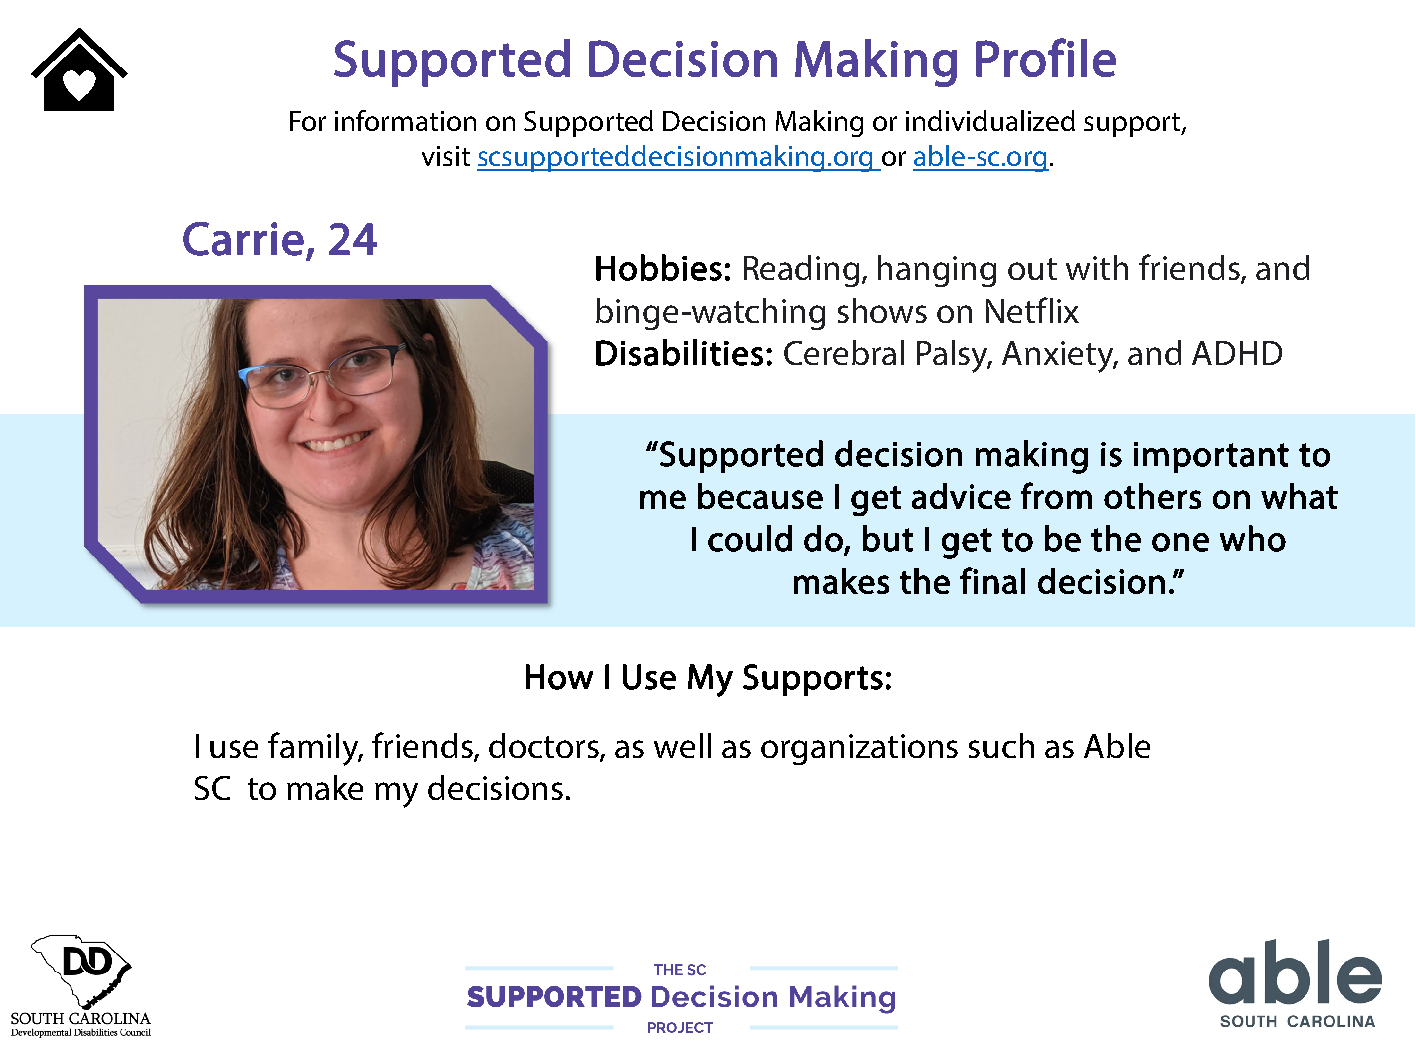 The width and height of the image is (1416, 1062). I want to click on doctors, so click(545, 746).
